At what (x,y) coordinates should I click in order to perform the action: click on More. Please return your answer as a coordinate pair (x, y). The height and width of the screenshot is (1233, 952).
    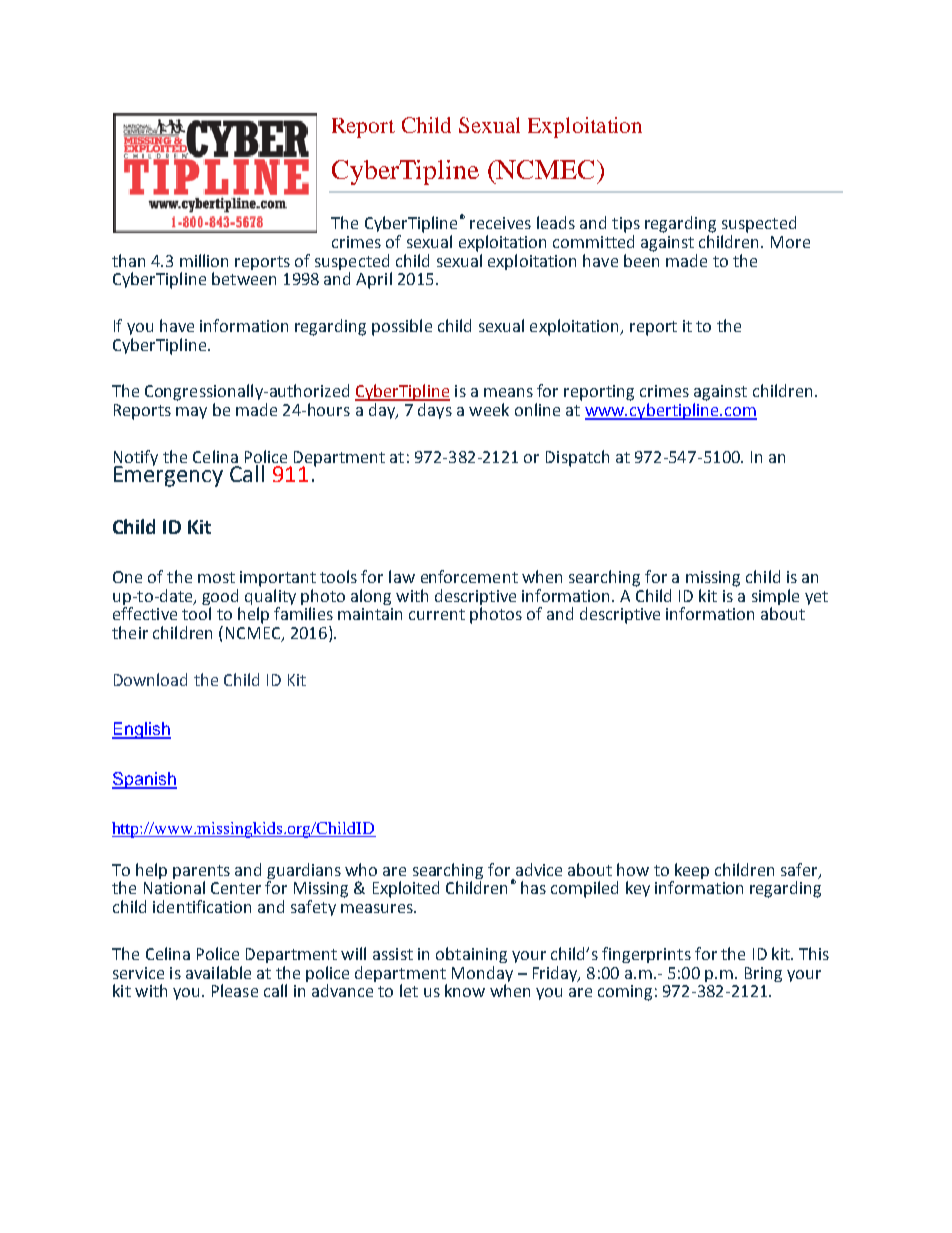
    Looking at the image, I should click on (790, 242).
